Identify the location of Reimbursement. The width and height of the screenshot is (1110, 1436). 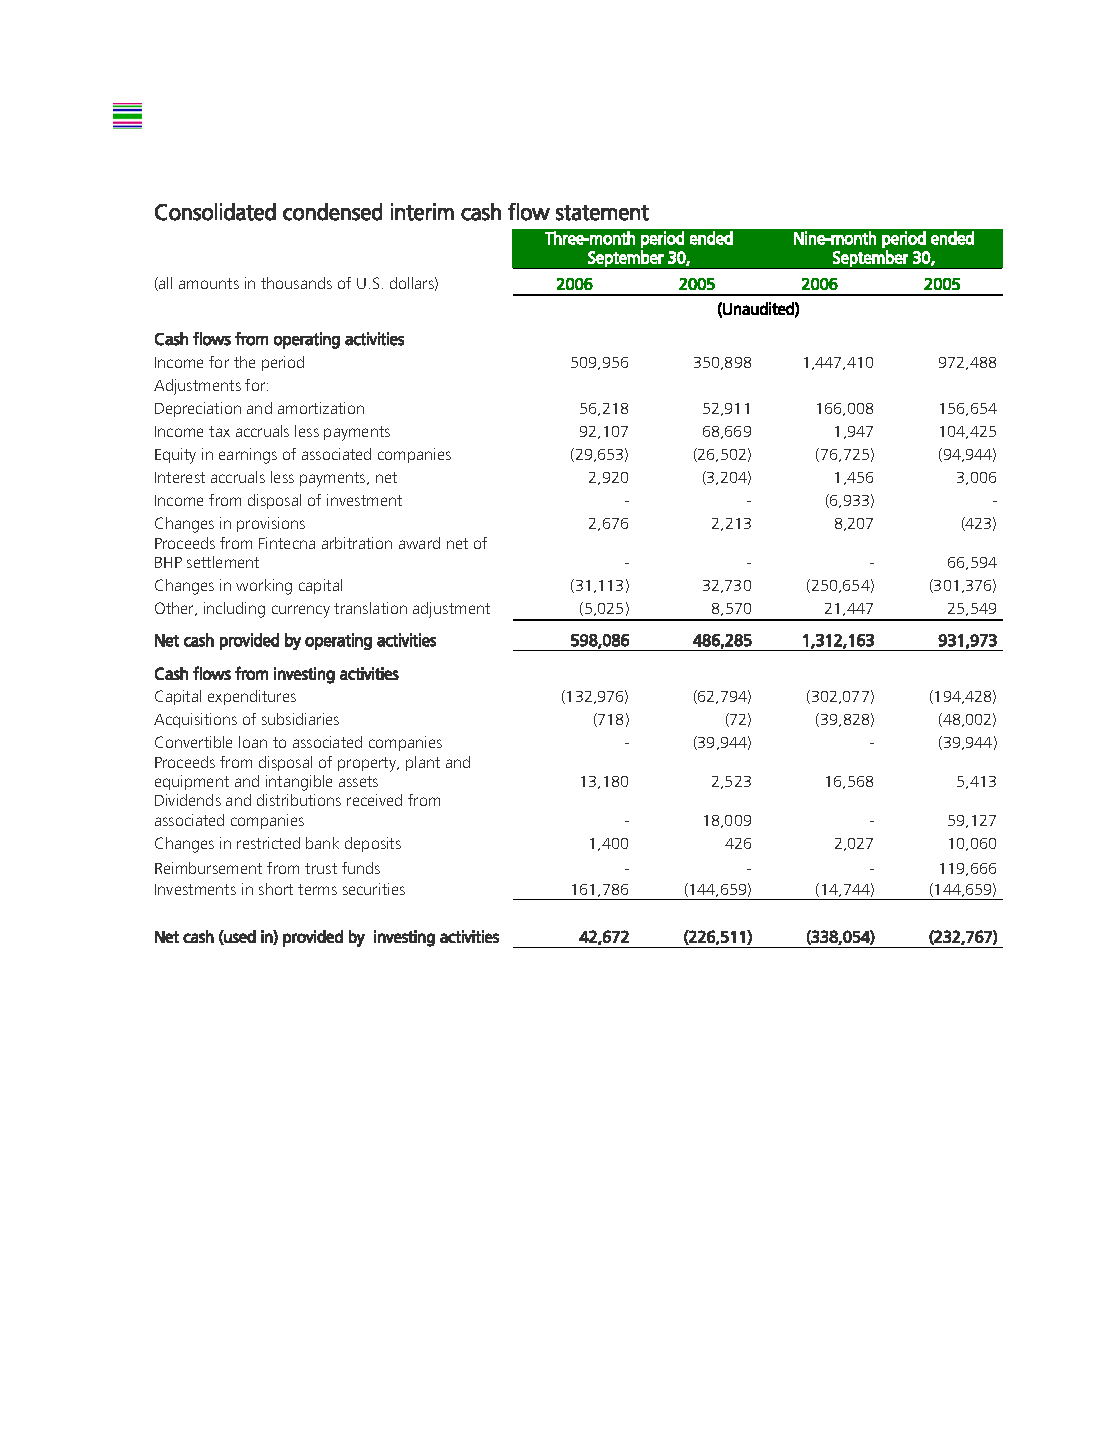
(208, 868).
